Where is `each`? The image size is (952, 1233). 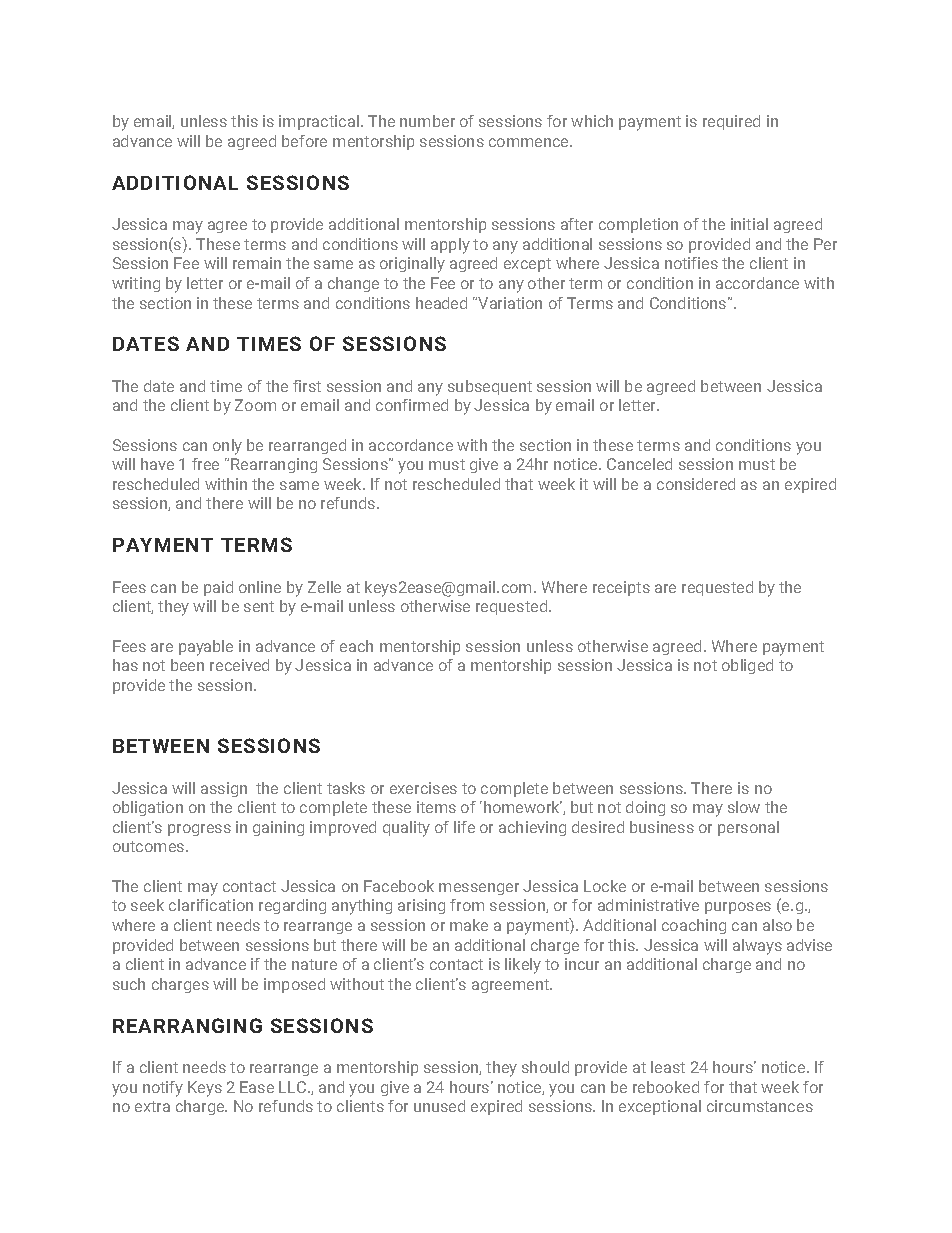 each is located at coordinates (356, 646).
